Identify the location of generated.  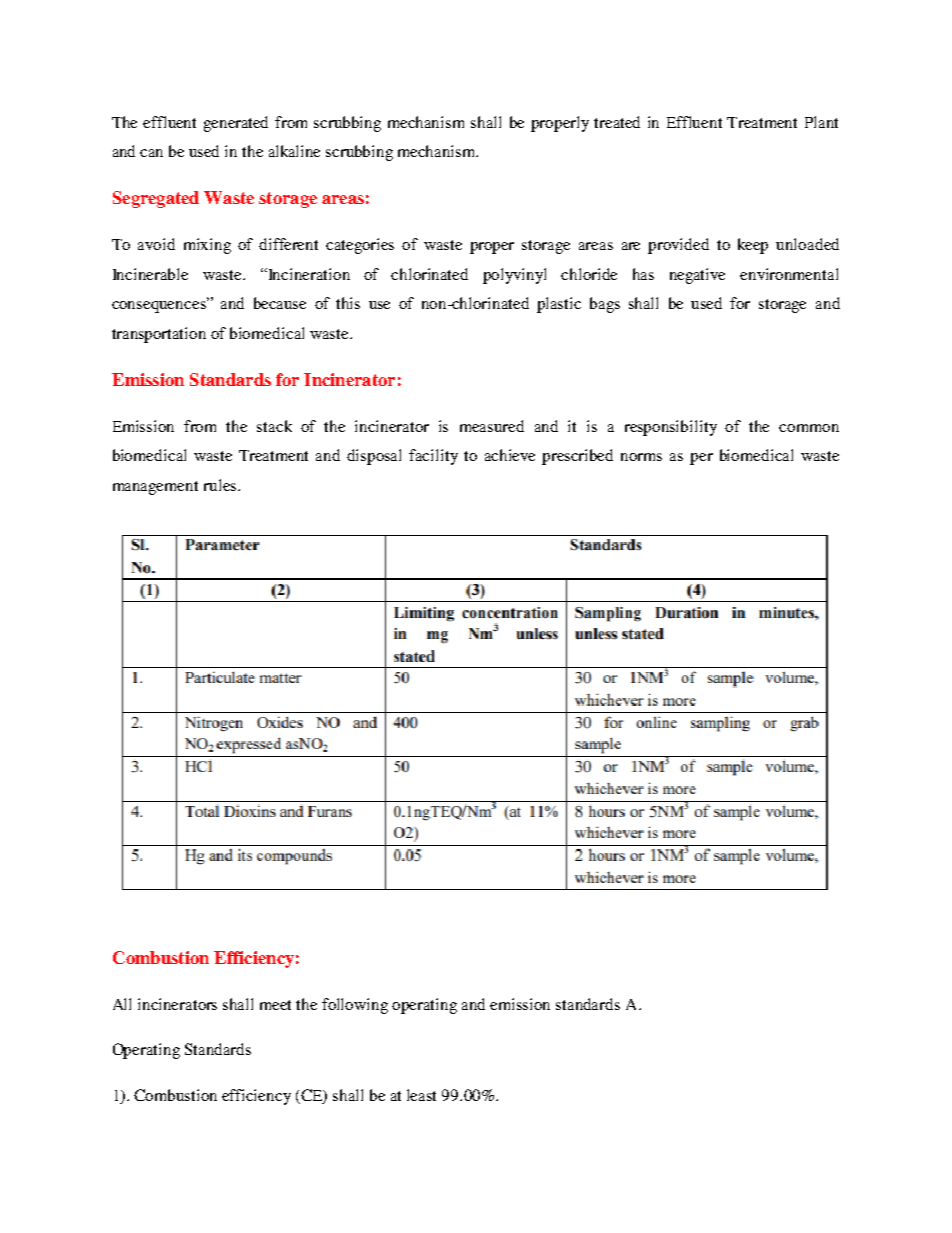
(236, 124).
